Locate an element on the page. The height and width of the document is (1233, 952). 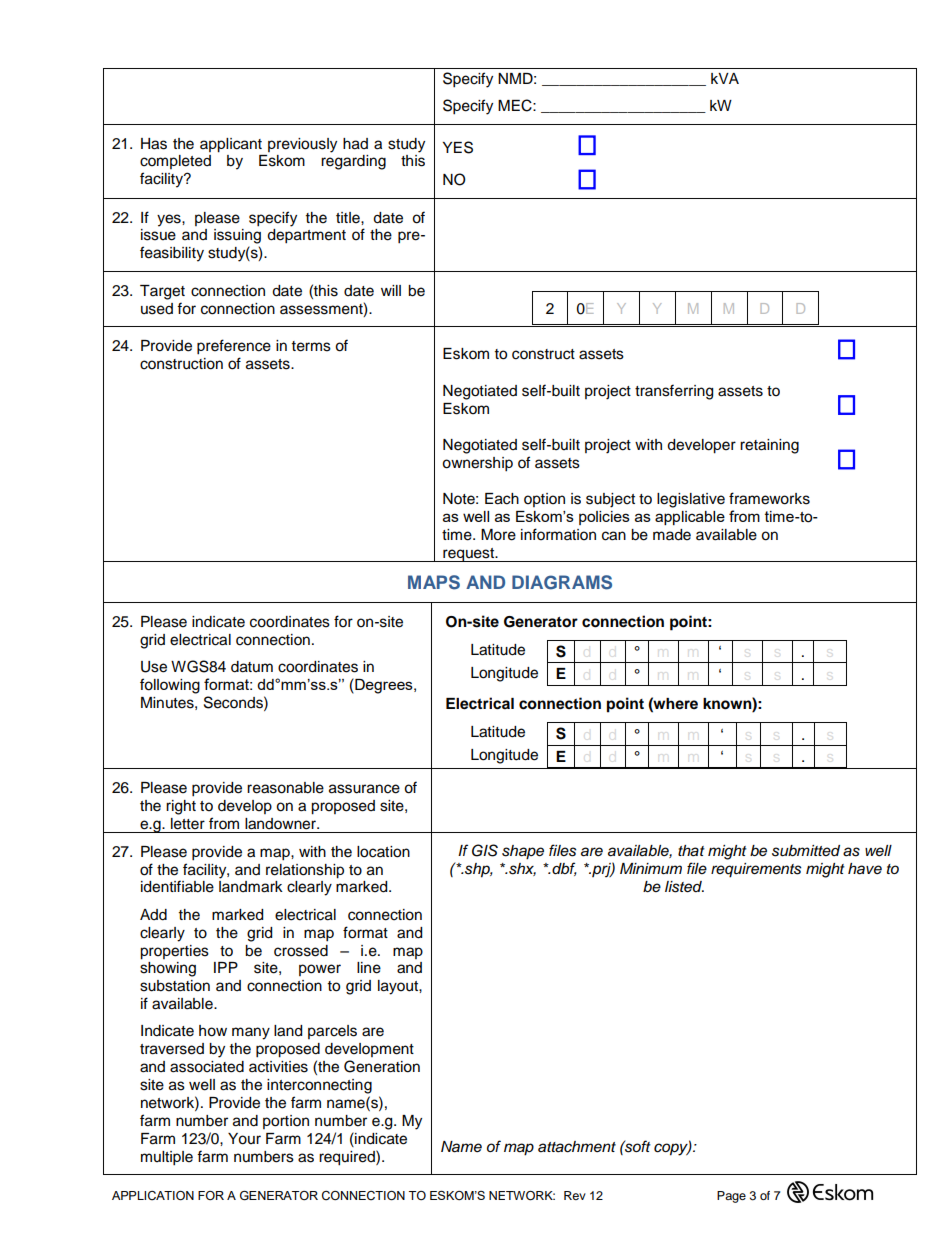
preference is located at coordinates (234, 347).
